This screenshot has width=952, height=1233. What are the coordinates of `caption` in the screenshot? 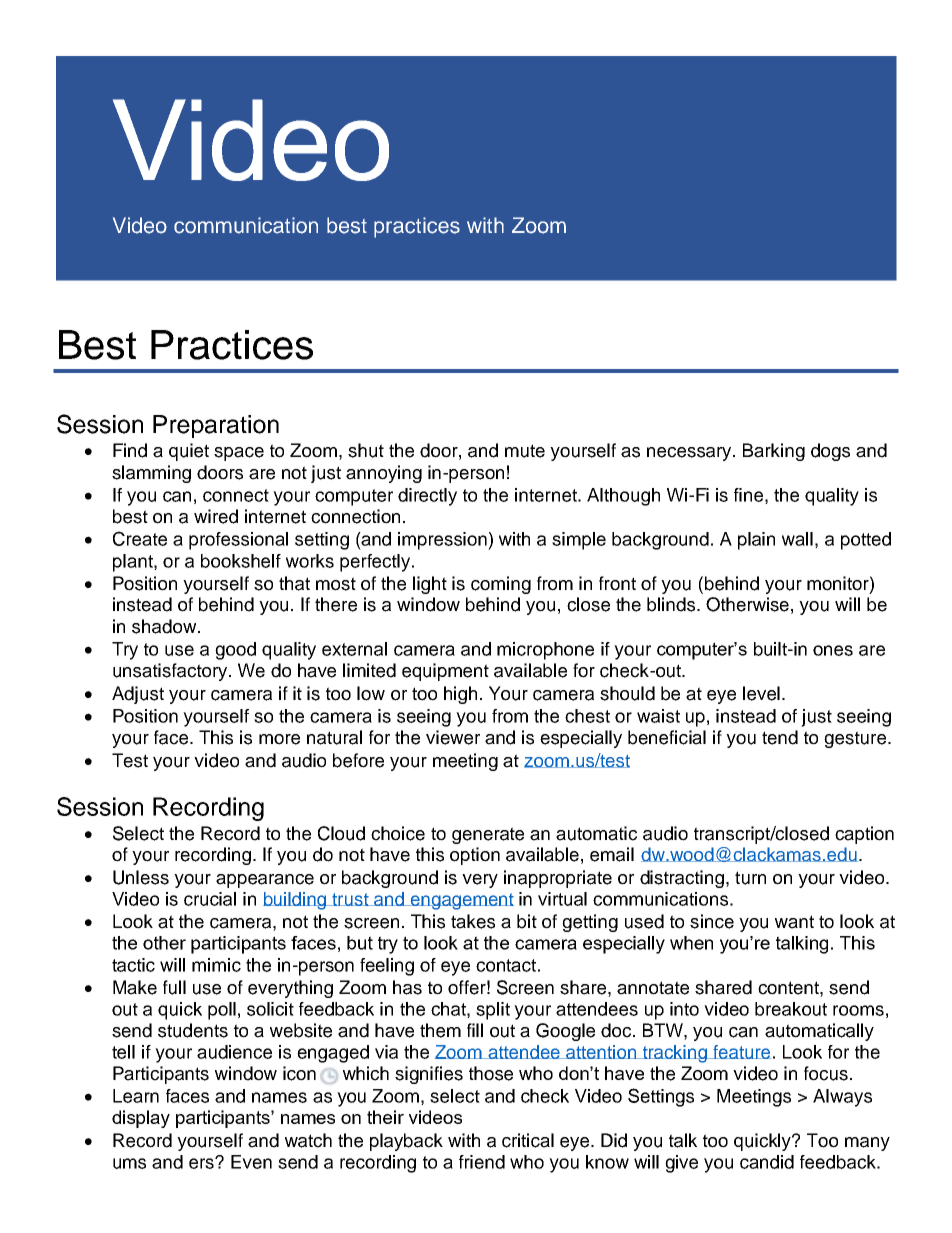 It's located at (864, 835).
